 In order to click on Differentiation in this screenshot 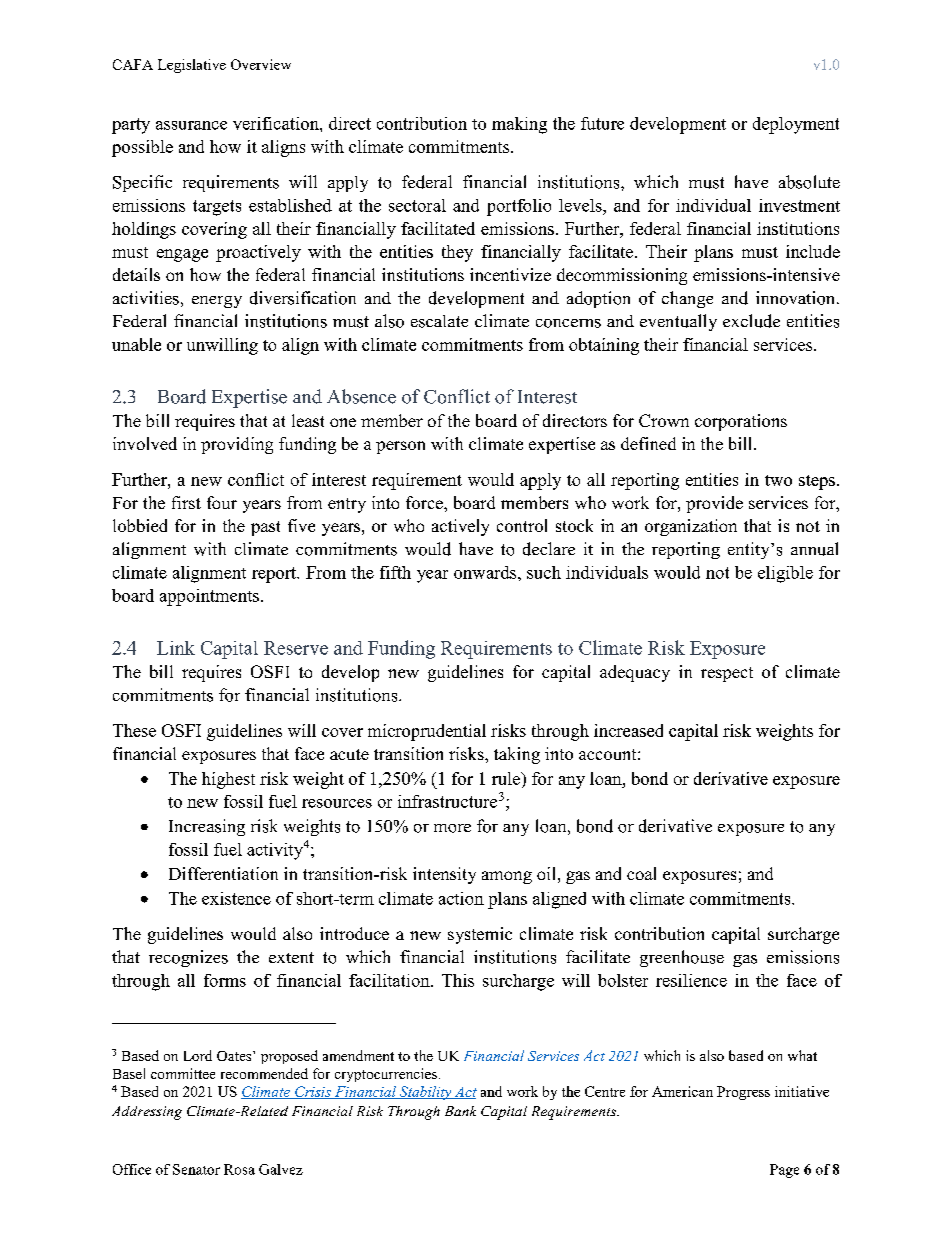, I will do `click(223, 873)`.
